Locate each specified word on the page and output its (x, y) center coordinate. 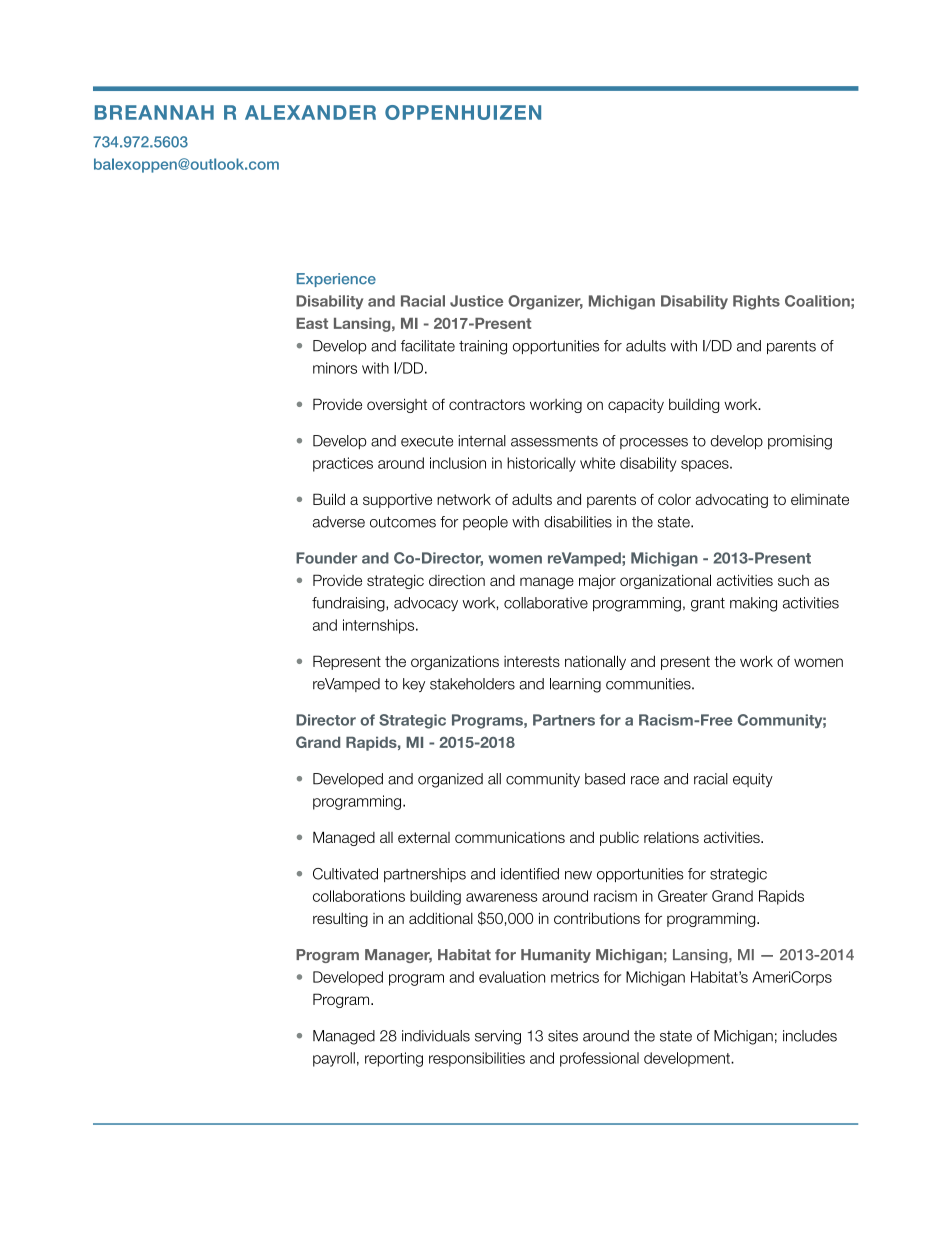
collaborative (546, 603)
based (605, 779)
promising (800, 442)
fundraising (349, 604)
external (424, 837)
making (753, 604)
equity (753, 780)
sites (563, 1036)
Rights (756, 302)
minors (335, 368)
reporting (394, 1059)
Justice (476, 301)
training (483, 347)
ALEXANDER (310, 112)
